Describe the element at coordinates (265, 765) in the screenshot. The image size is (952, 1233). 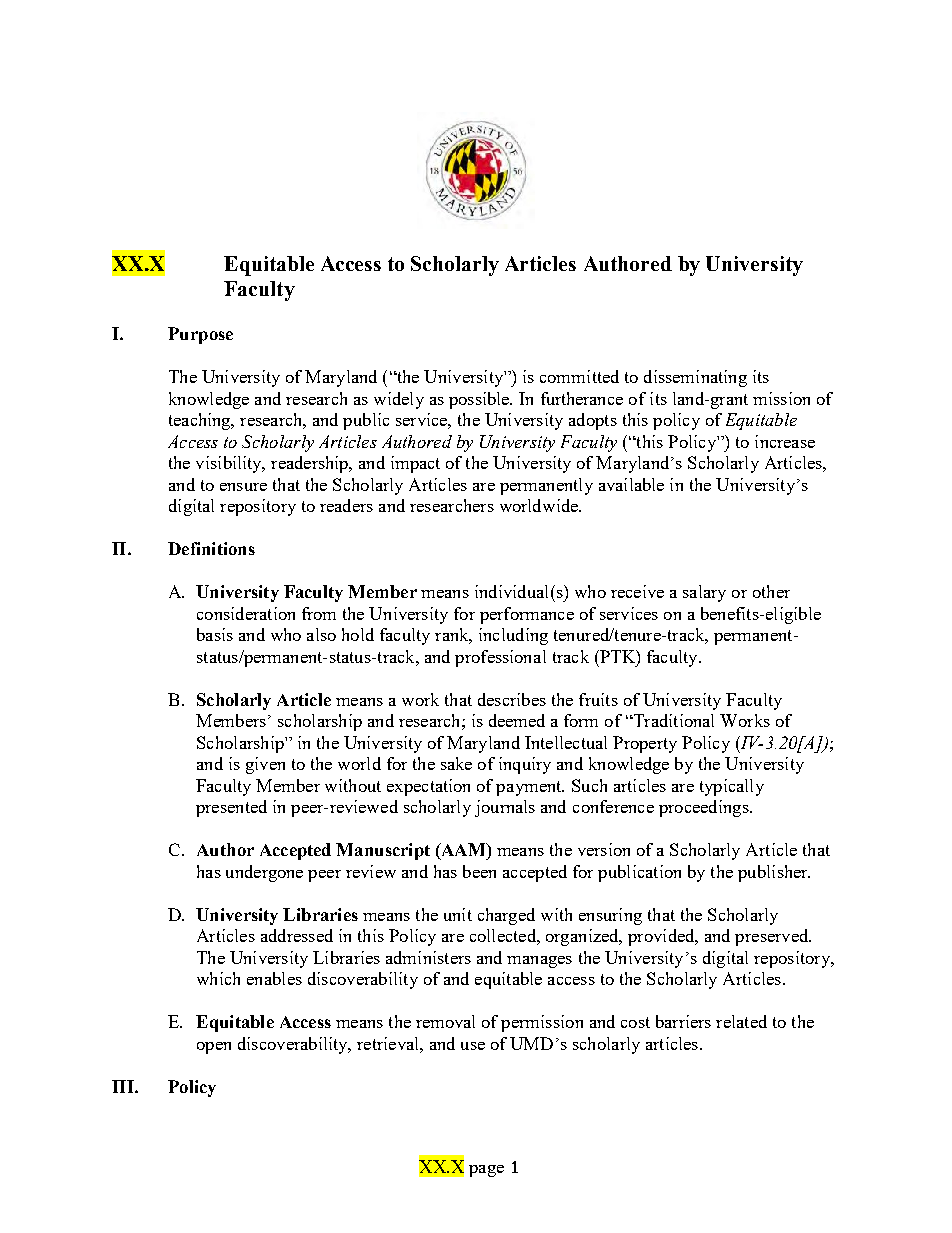
I see `given` at that location.
